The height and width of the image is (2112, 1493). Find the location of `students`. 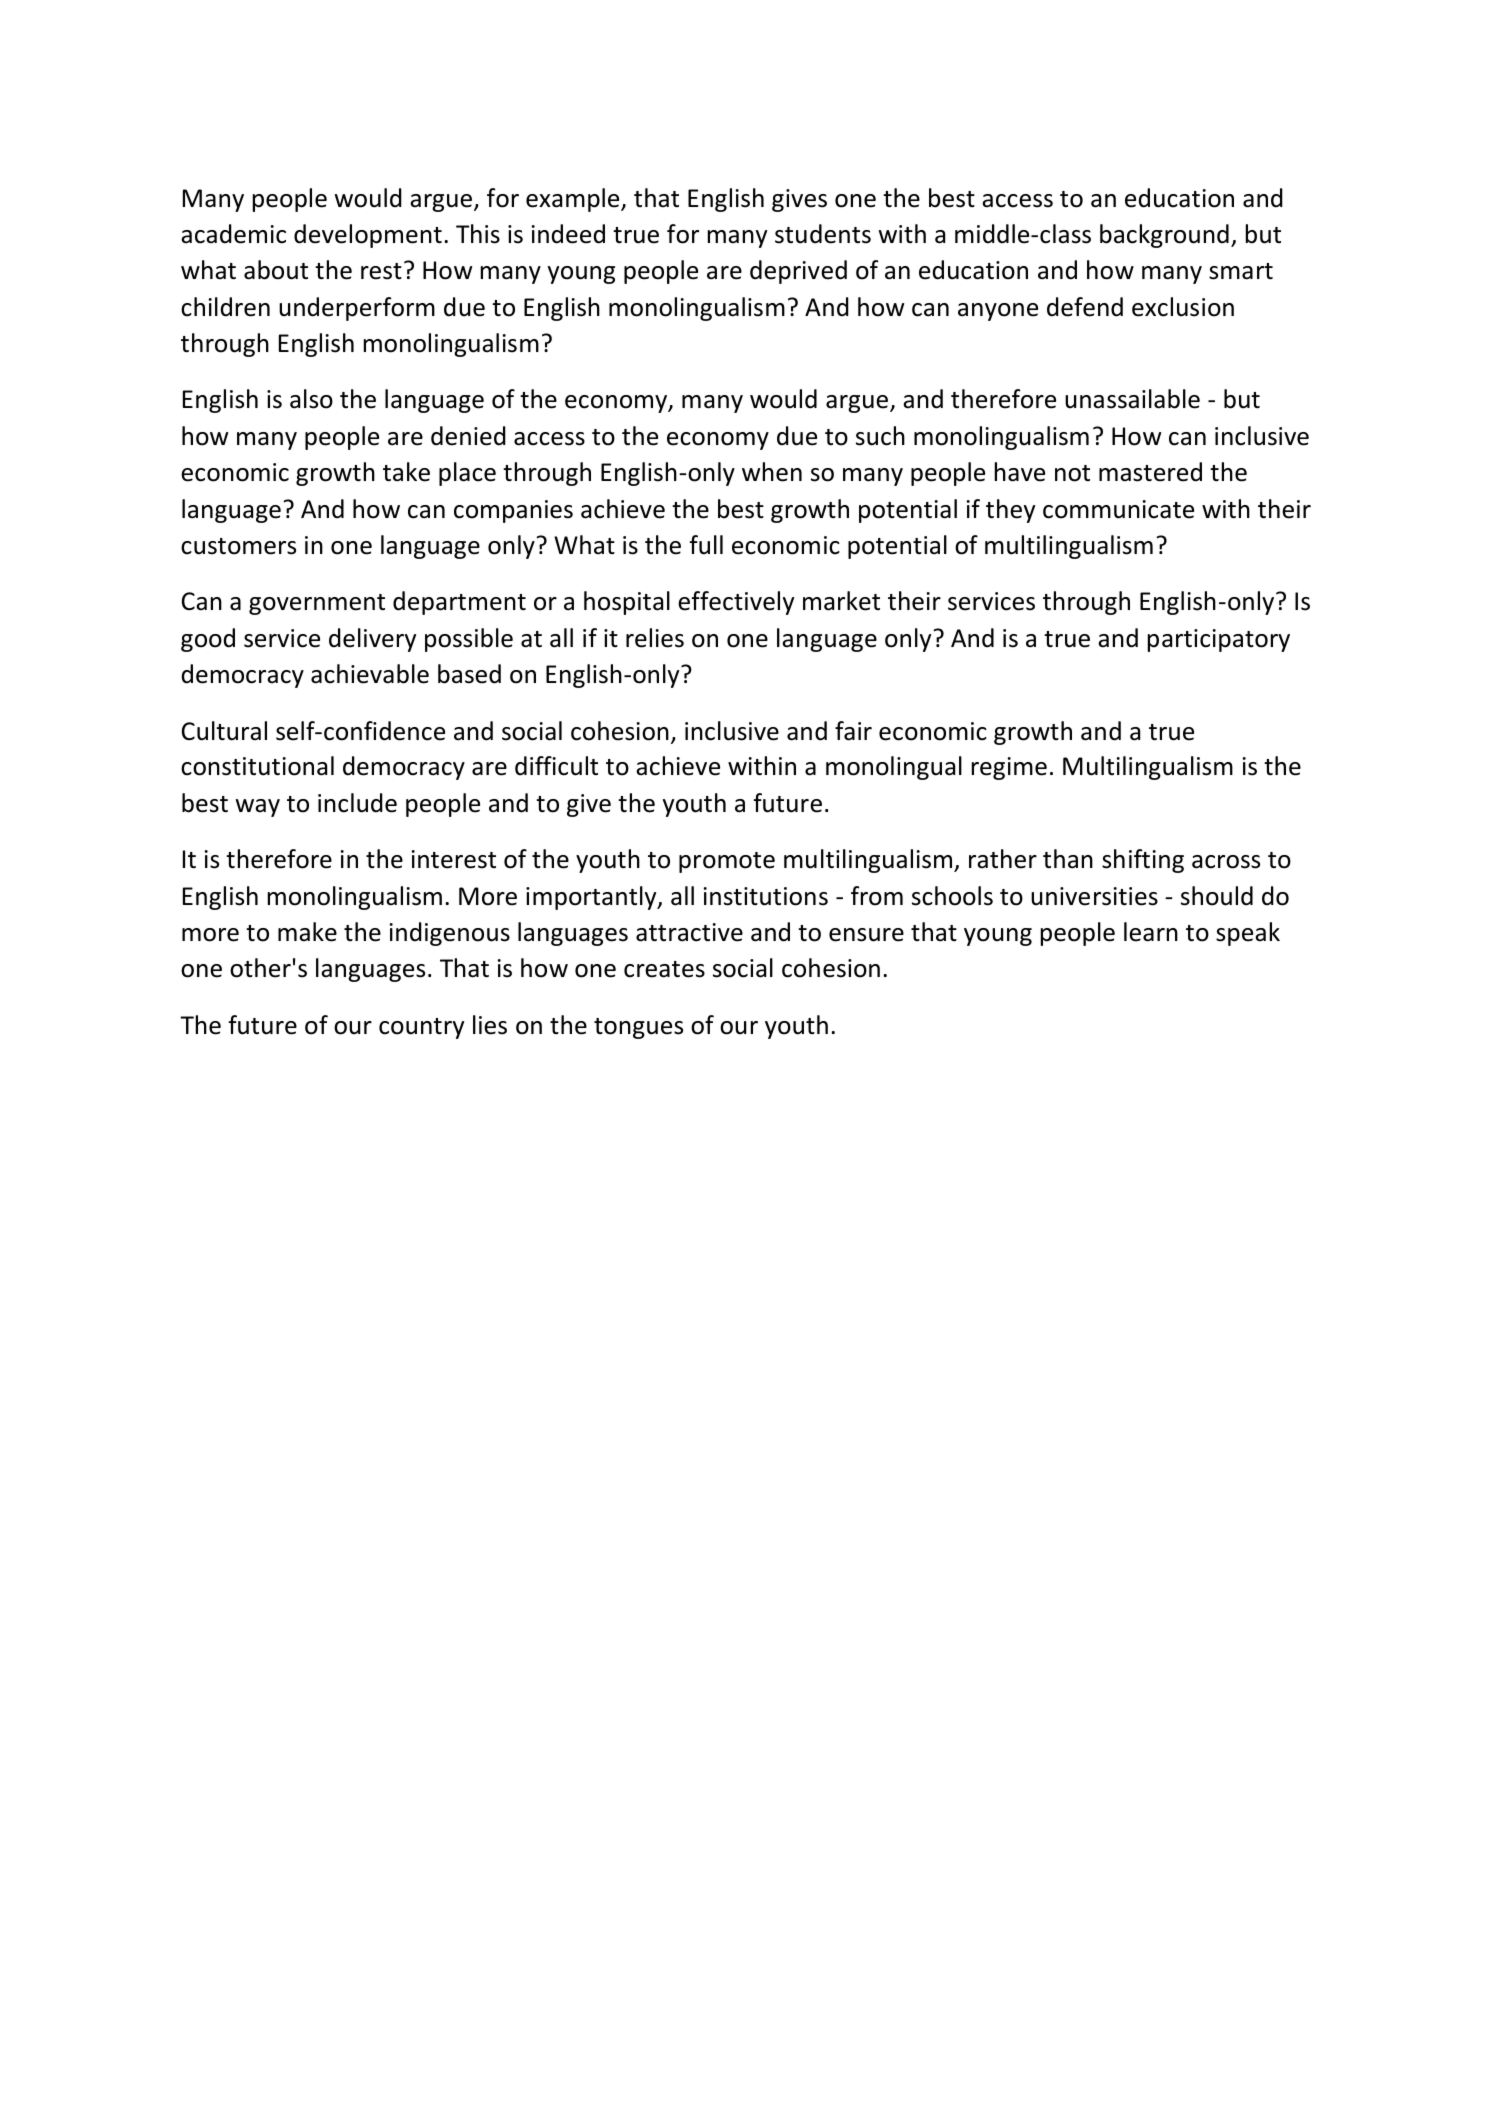

students is located at coordinates (823, 234).
